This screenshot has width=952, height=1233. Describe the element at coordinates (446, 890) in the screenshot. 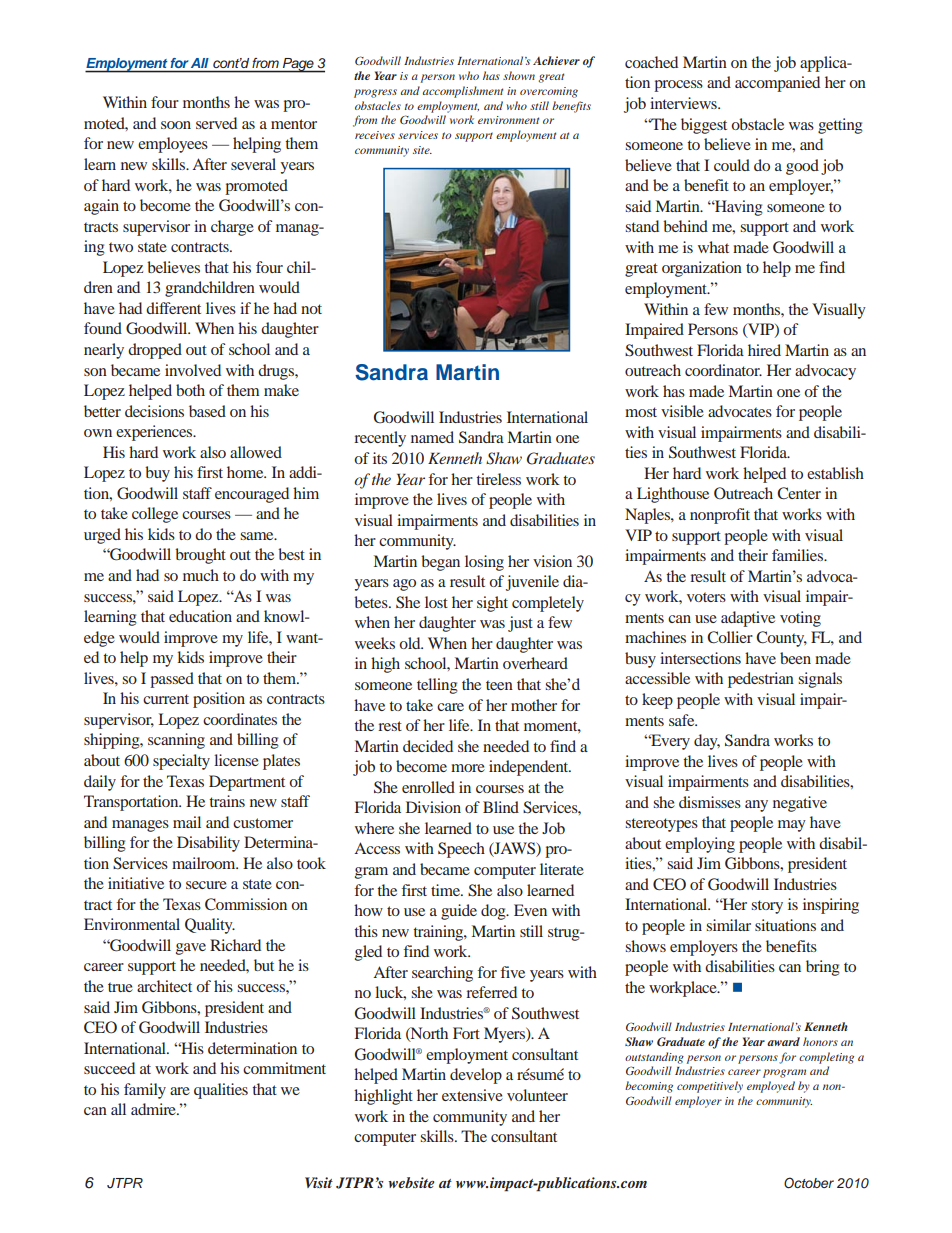

I see `time` at that location.
